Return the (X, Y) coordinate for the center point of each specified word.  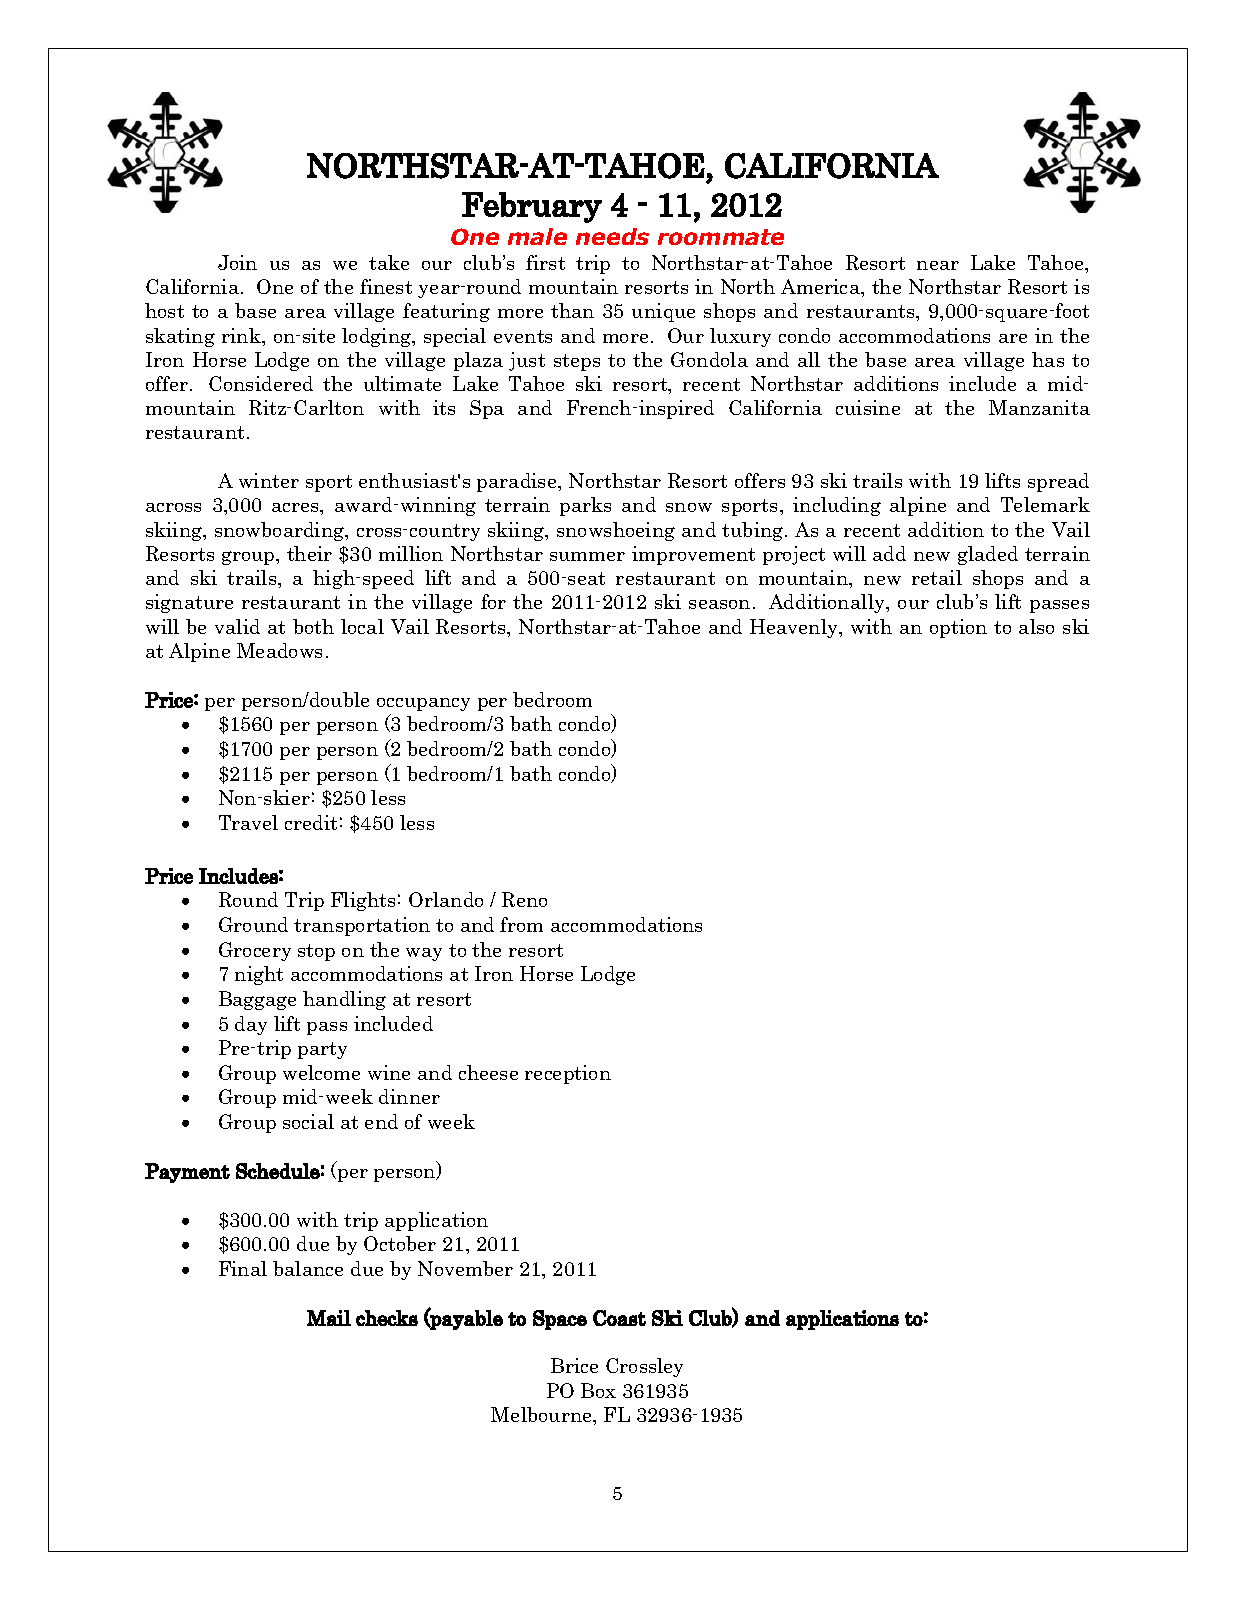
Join (237, 262)
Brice (574, 1365)
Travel (248, 822)
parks (585, 506)
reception (568, 1074)
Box (598, 1390)
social (308, 1121)
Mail (329, 1318)
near (938, 265)
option (958, 628)
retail (937, 577)
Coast (619, 1318)
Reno (524, 899)
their (309, 553)
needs (612, 236)
